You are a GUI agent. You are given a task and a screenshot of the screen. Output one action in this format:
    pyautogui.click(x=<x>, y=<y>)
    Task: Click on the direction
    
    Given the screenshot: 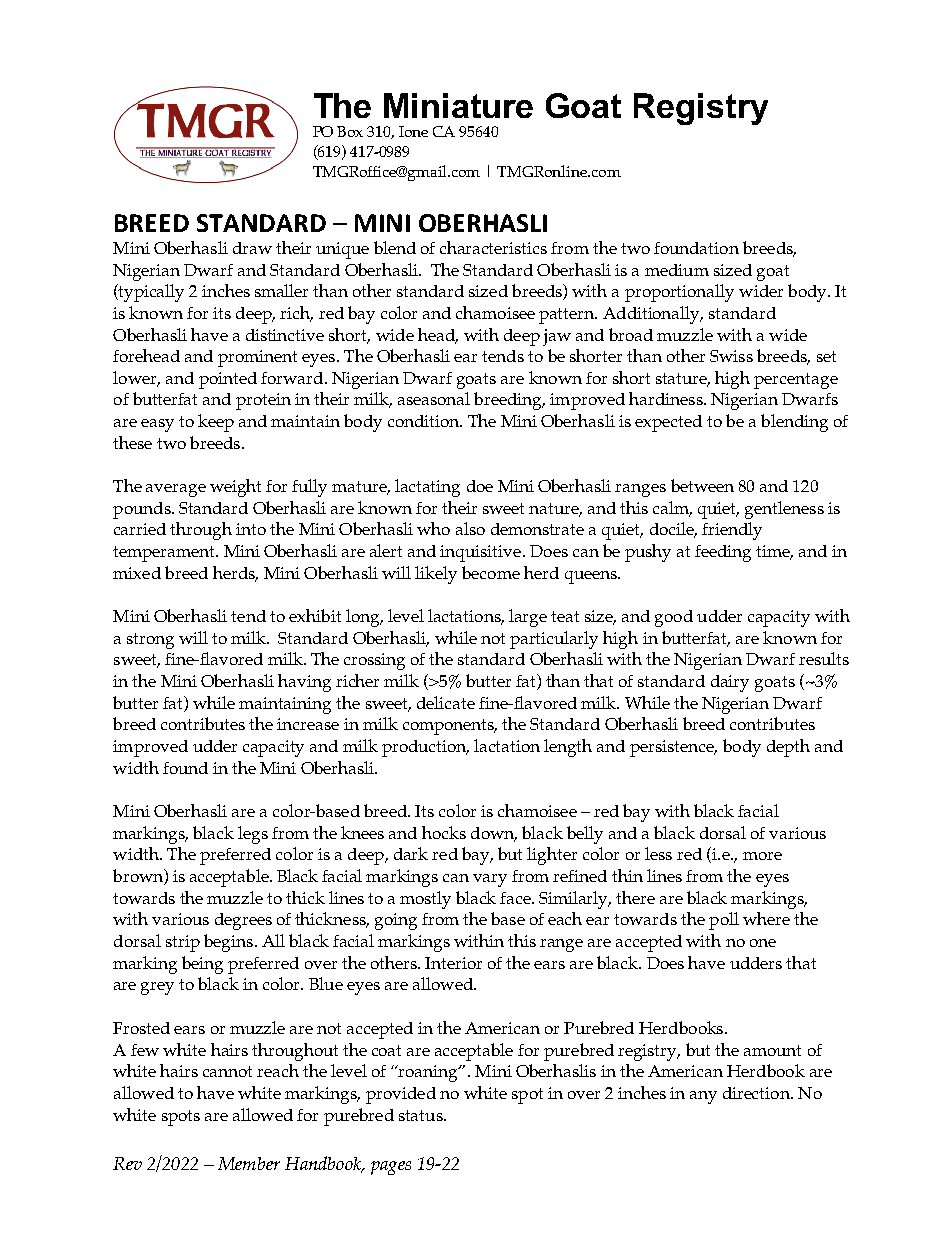 What is the action you would take?
    pyautogui.click(x=757, y=1093)
